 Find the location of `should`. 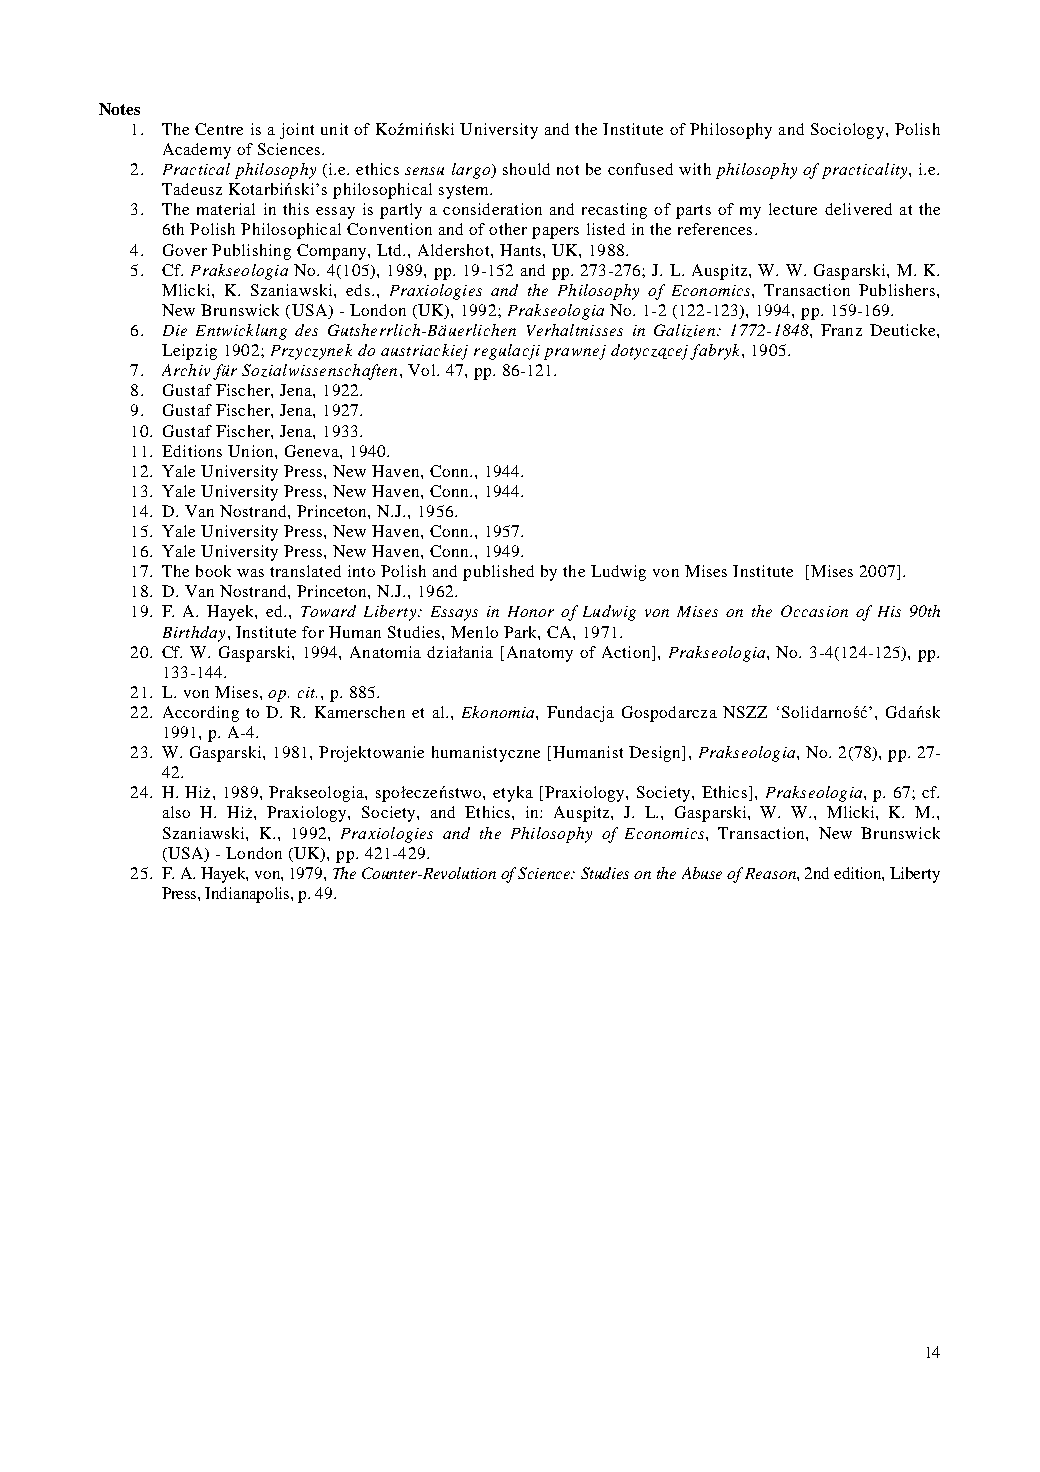

should is located at coordinates (526, 169).
